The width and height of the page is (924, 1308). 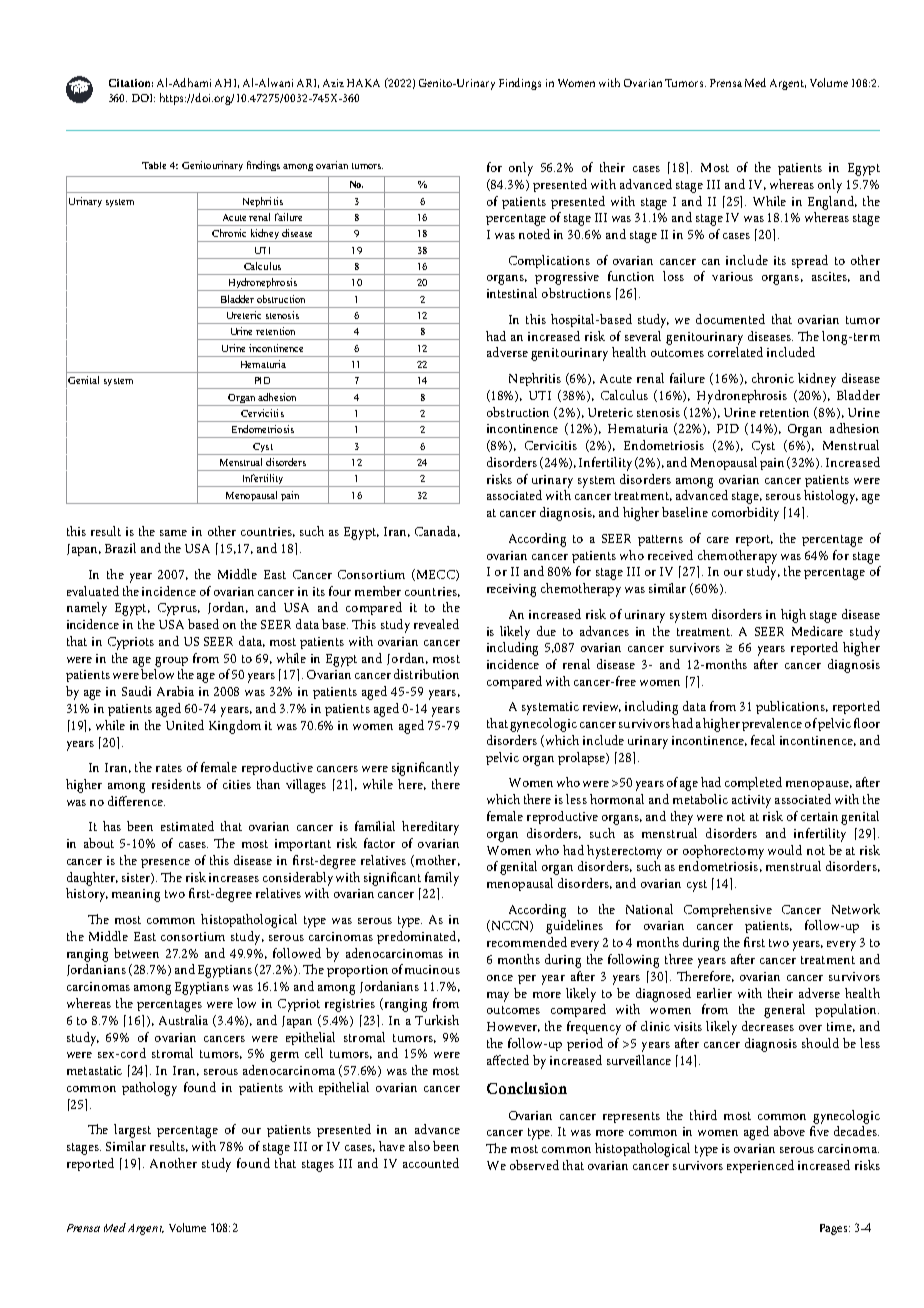 What do you see at coordinates (426, 674) in the page?
I see `distribution` at bounding box center [426, 674].
